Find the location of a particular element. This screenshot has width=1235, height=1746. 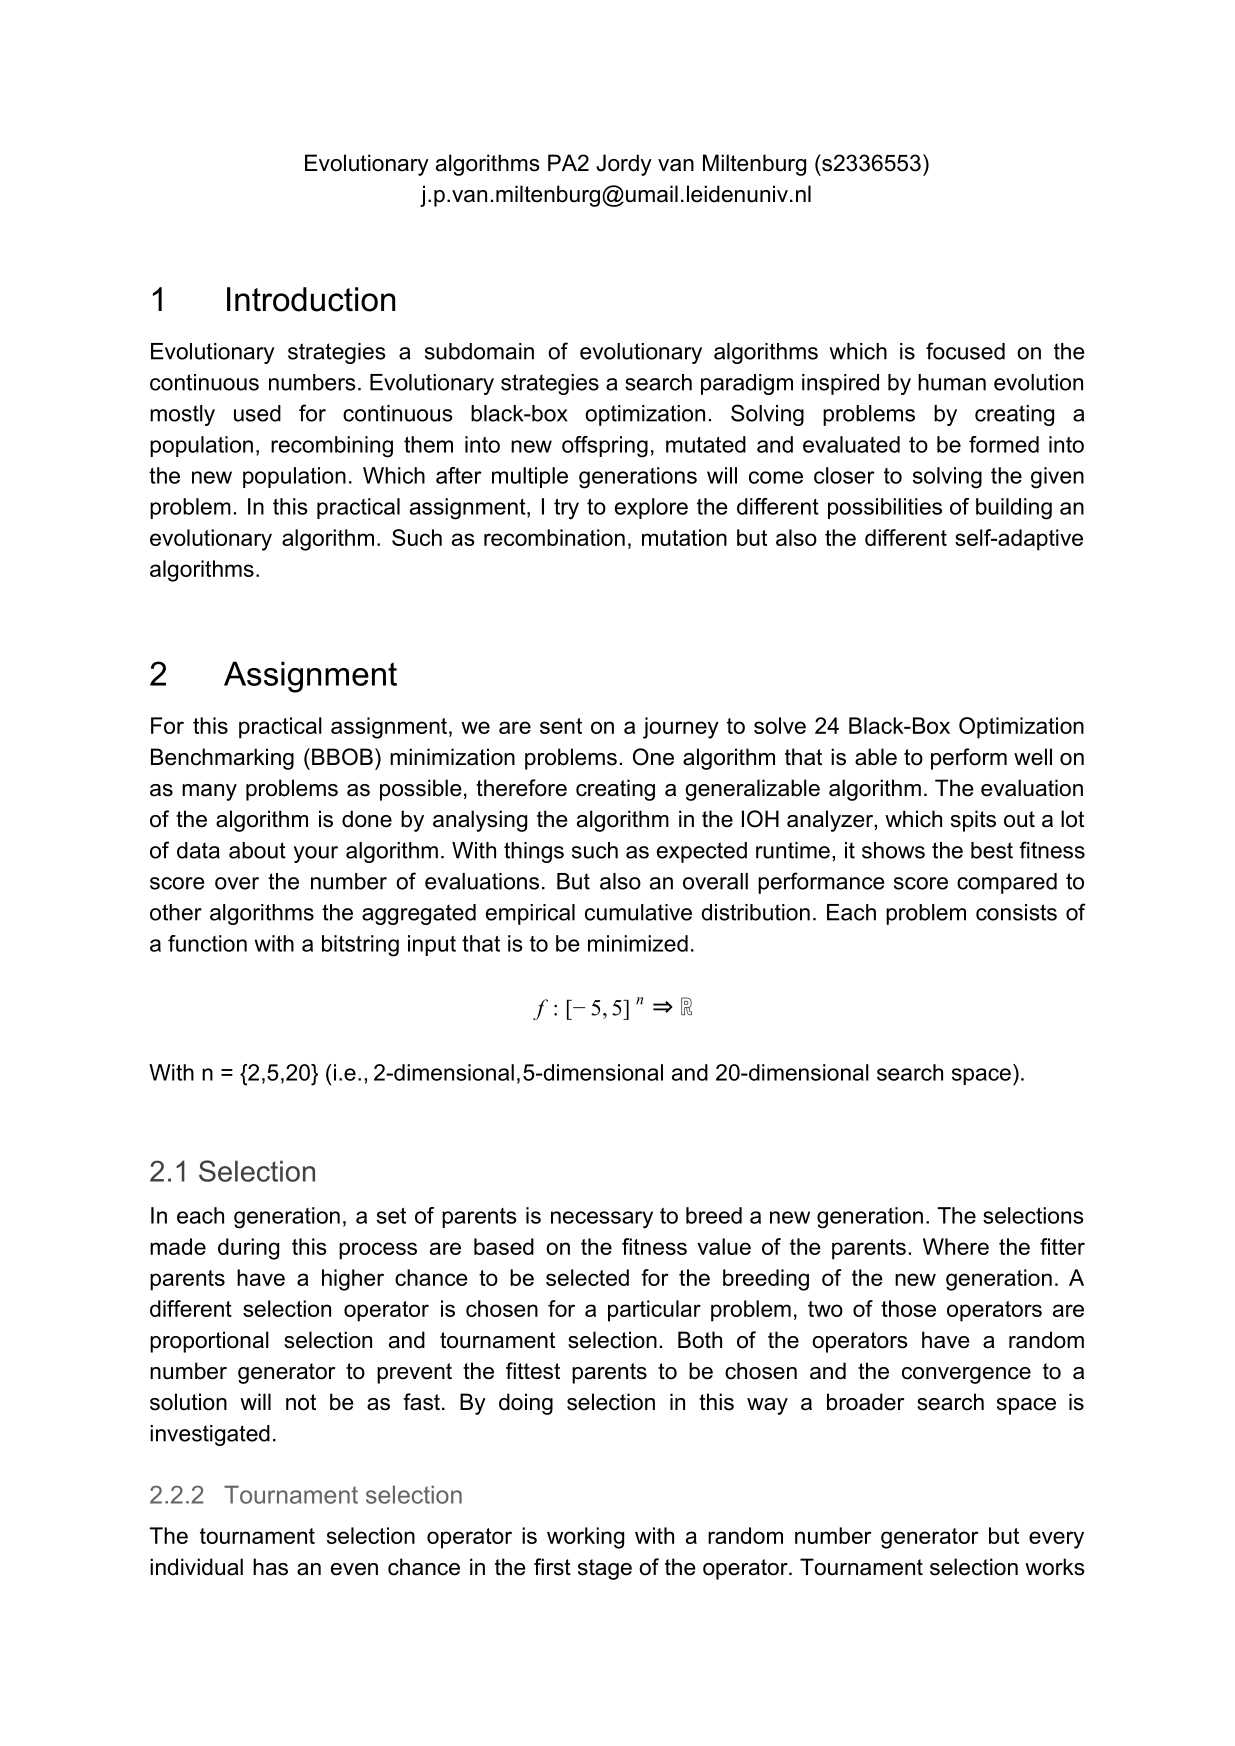

every is located at coordinates (1056, 1540).
